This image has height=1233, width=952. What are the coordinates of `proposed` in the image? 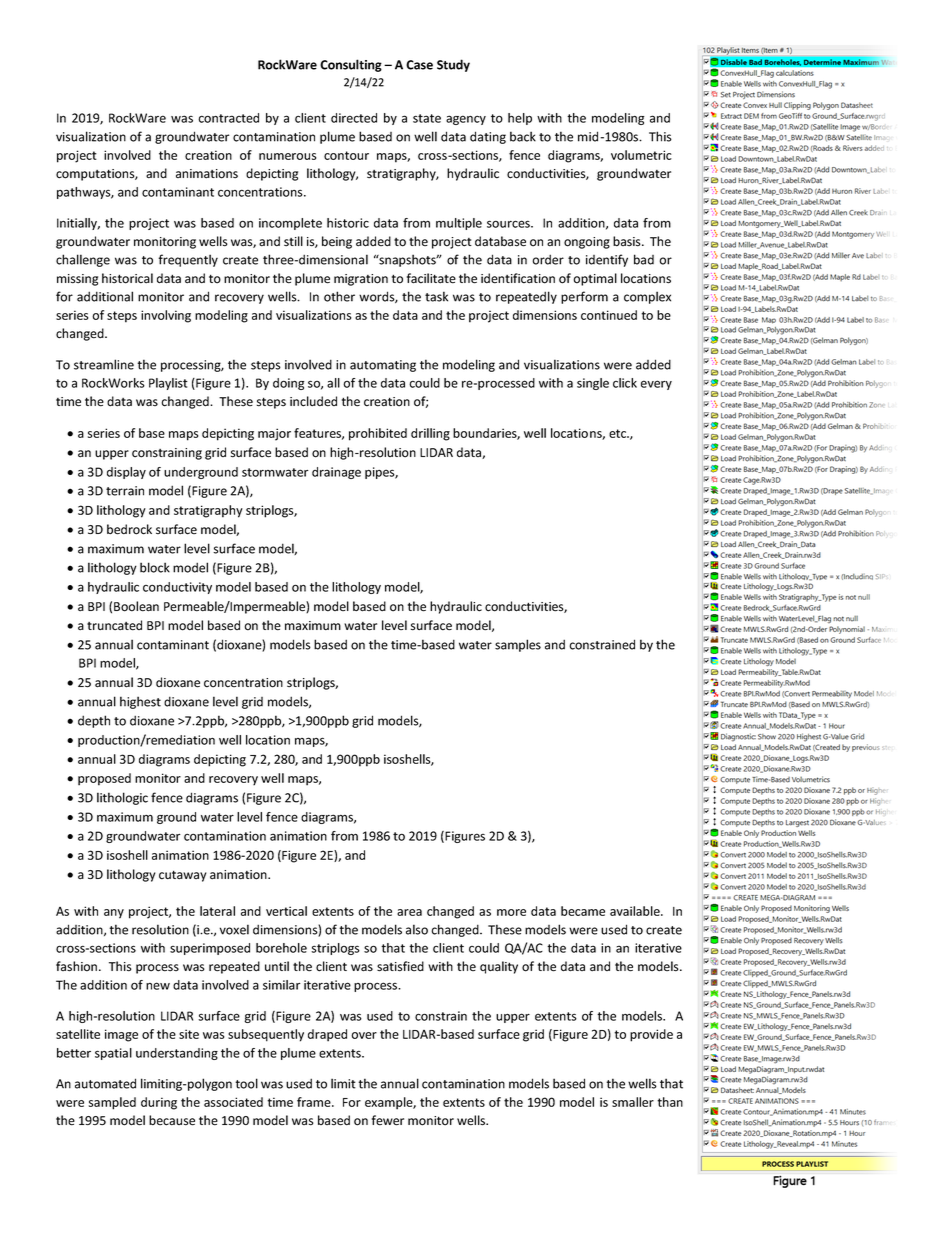 It's located at (104, 779).
